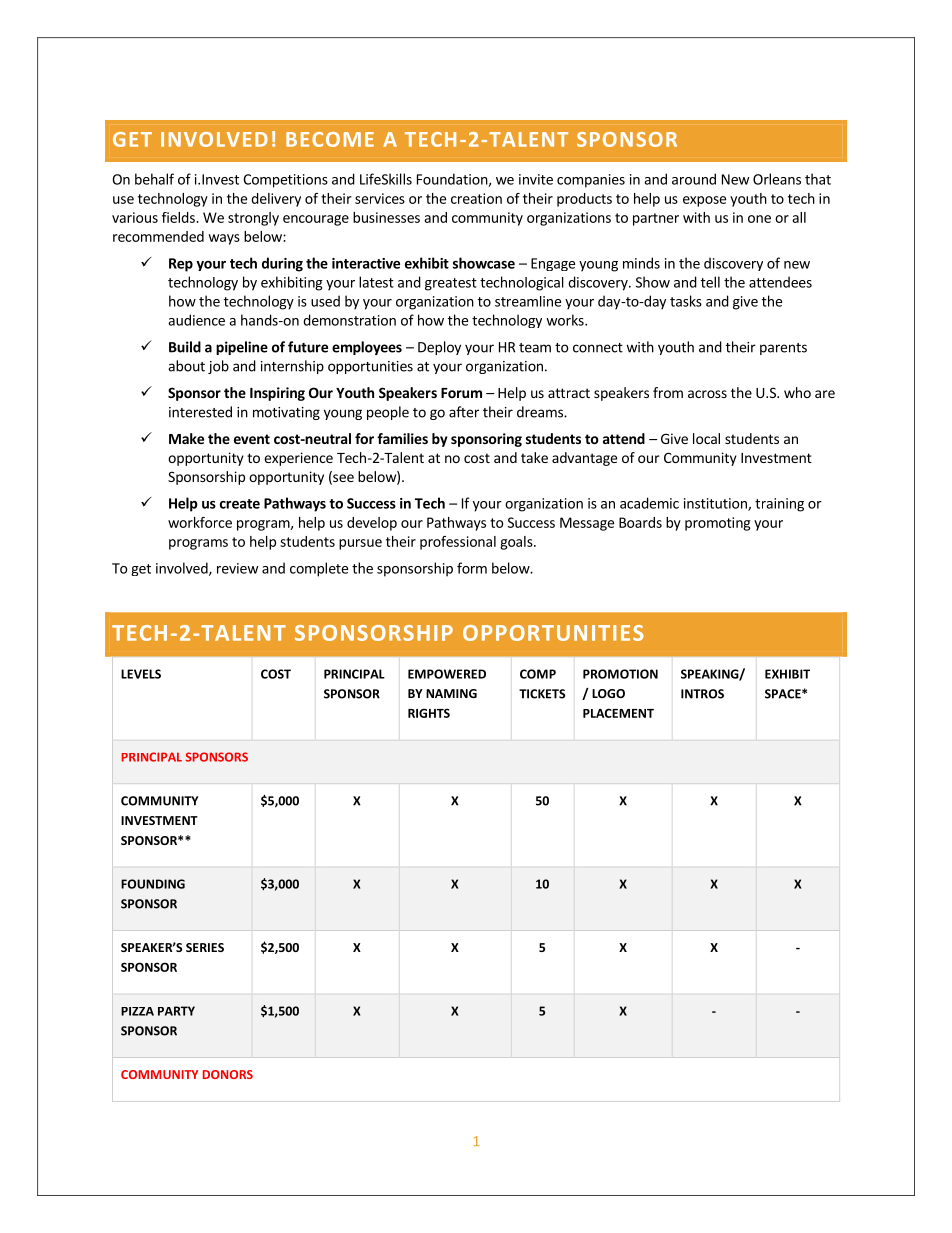 This document has width=952, height=1233. What do you see at coordinates (777, 179) in the document?
I see `Orleans` at bounding box center [777, 179].
